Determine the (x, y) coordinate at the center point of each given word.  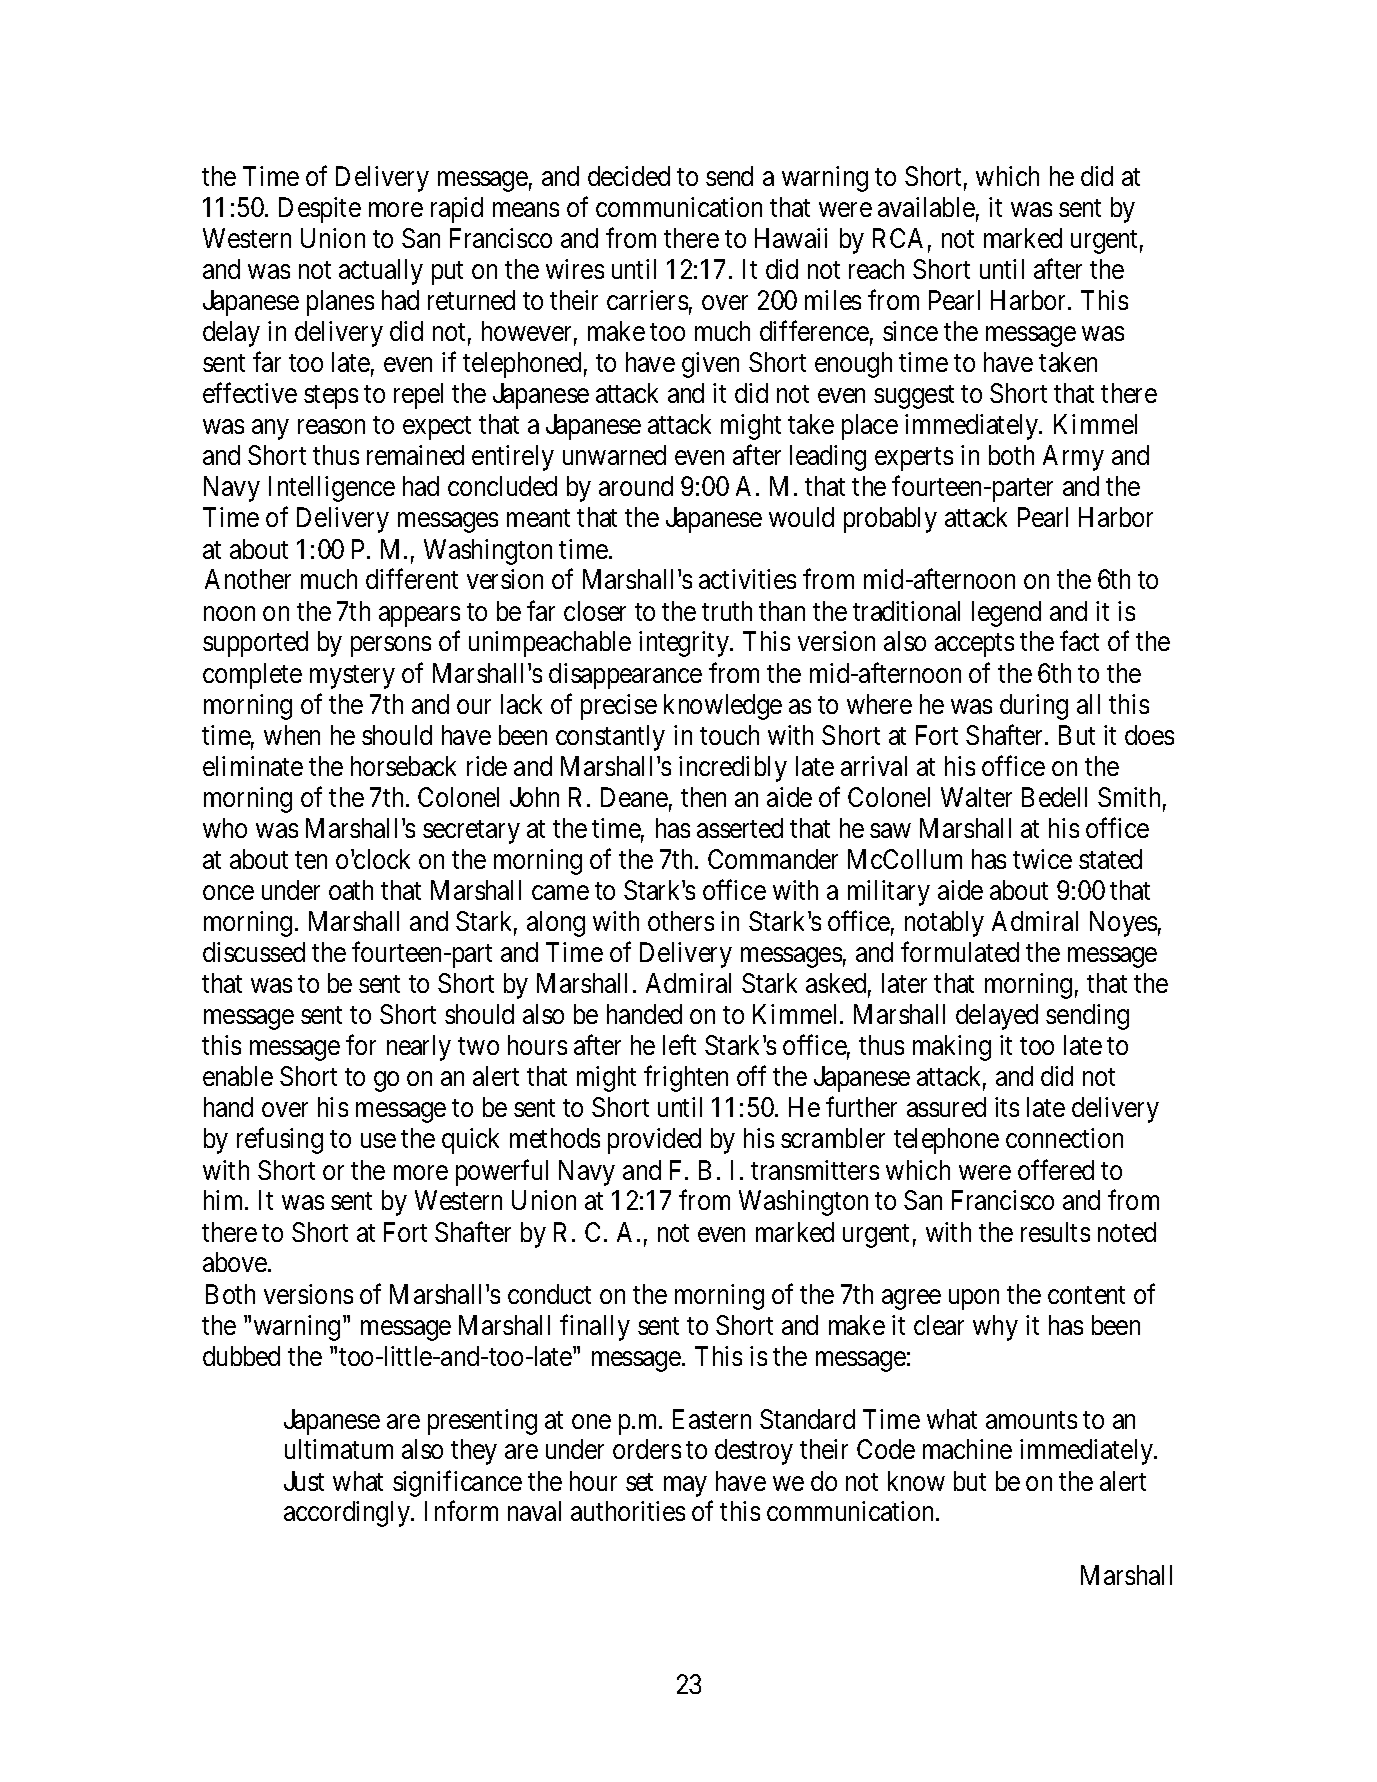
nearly (419, 1048)
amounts (1031, 1420)
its (1007, 1107)
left (679, 1045)
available (926, 207)
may (685, 1486)
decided (629, 176)
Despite (320, 210)
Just (304, 1481)
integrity (685, 644)
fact (1079, 641)
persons (391, 647)
